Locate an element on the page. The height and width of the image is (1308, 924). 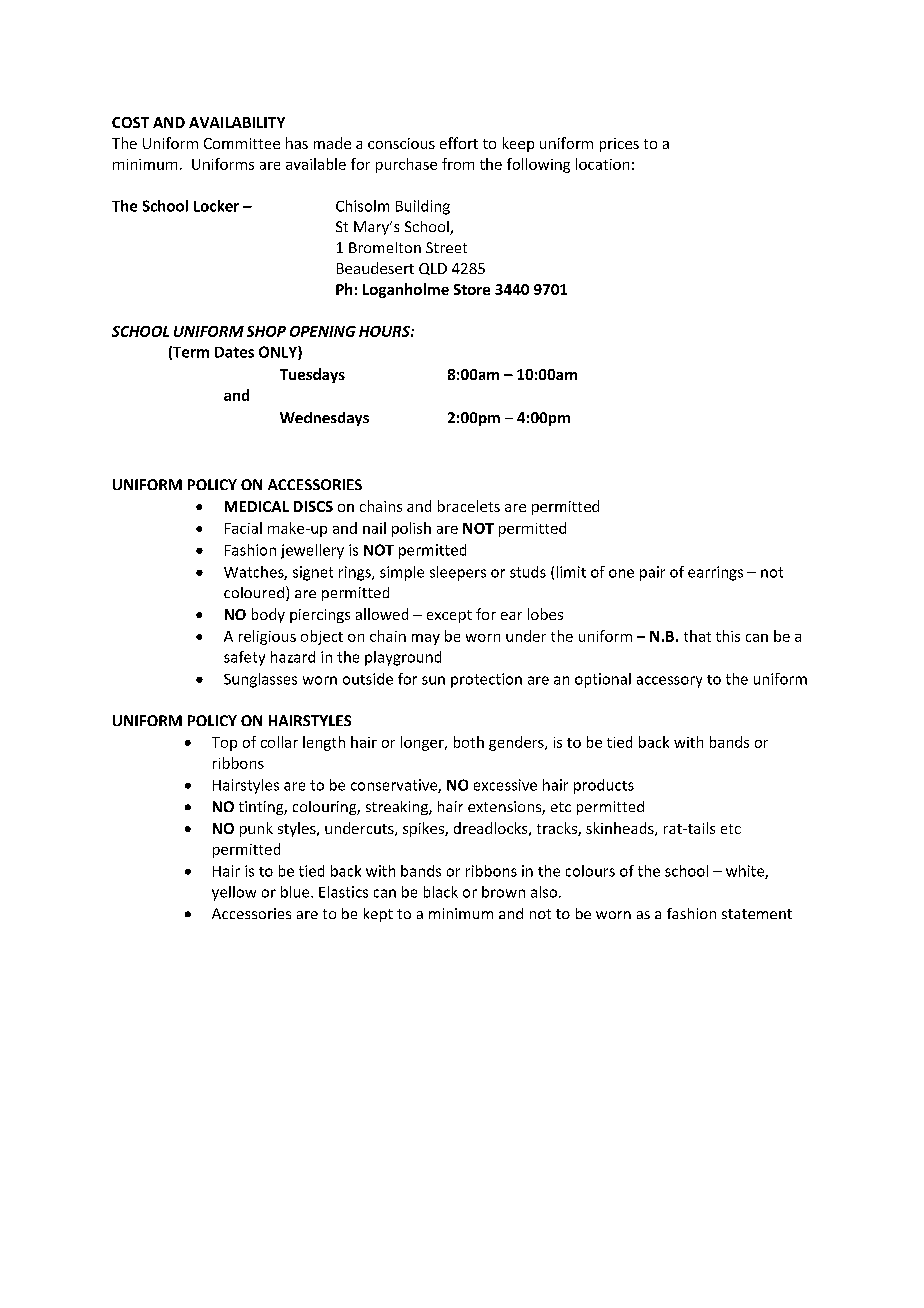
statement is located at coordinates (757, 914).
